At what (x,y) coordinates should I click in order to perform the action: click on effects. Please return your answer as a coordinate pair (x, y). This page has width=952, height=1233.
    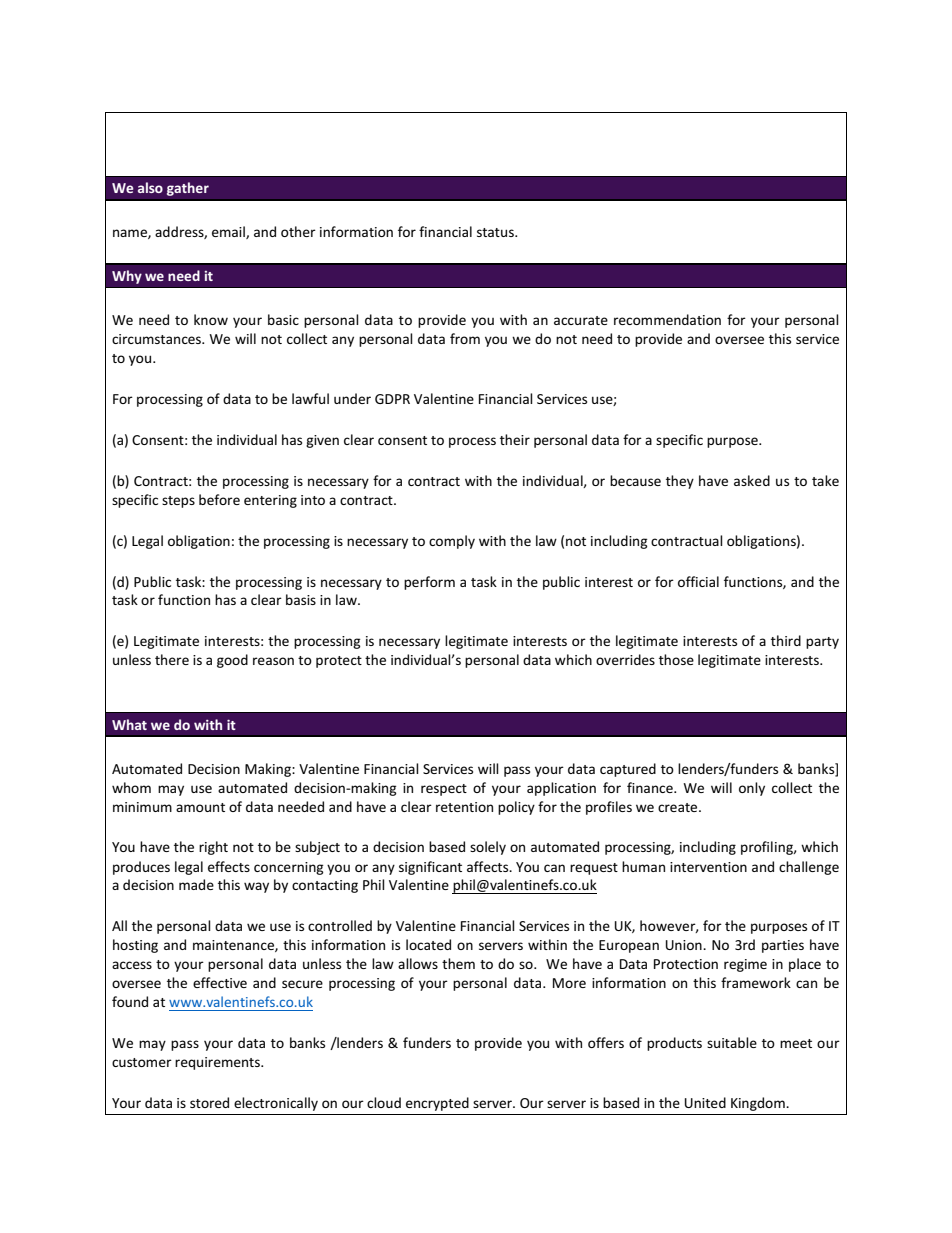
    Looking at the image, I should click on (229, 866).
